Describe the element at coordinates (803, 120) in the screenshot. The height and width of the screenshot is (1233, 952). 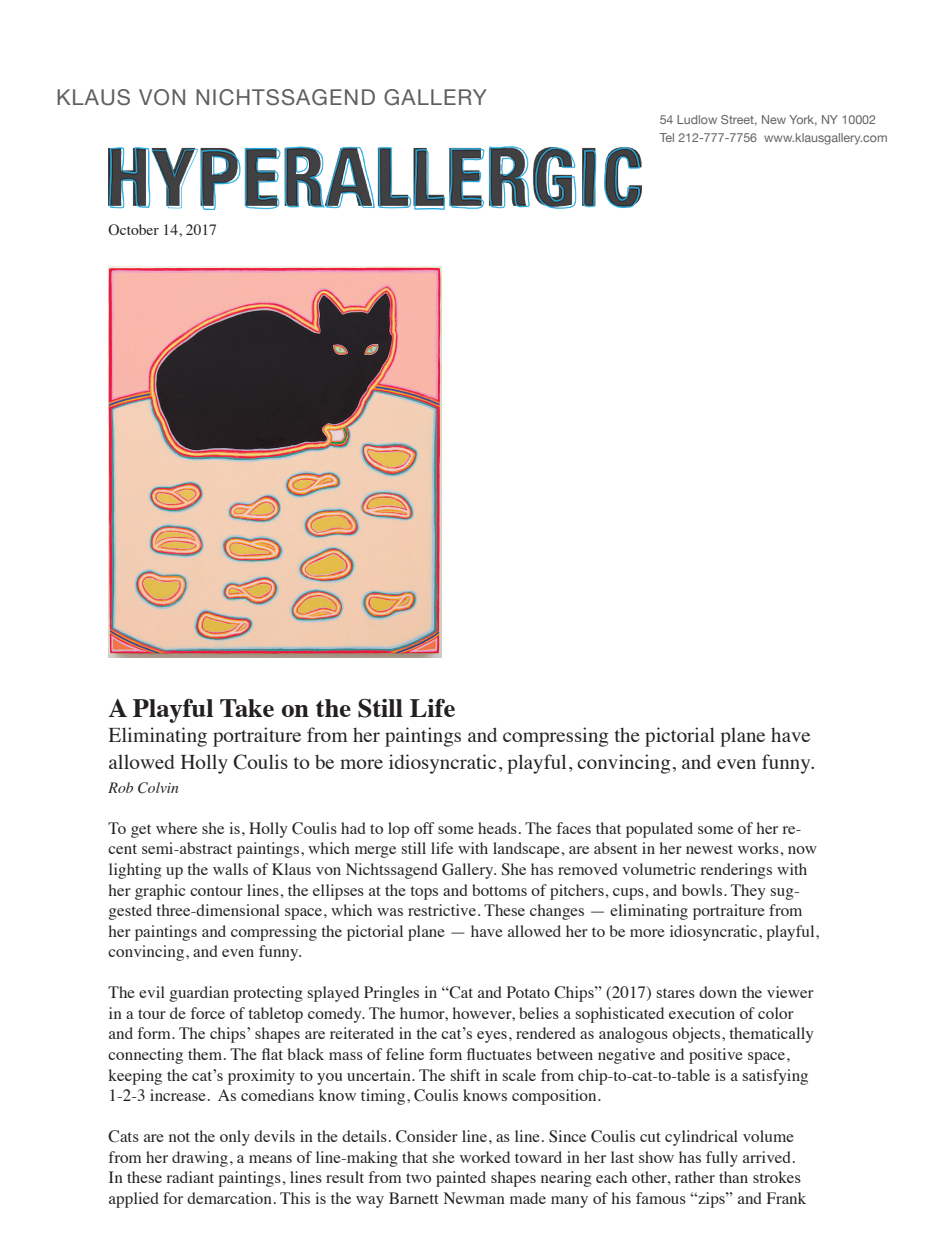
I see `York` at that location.
